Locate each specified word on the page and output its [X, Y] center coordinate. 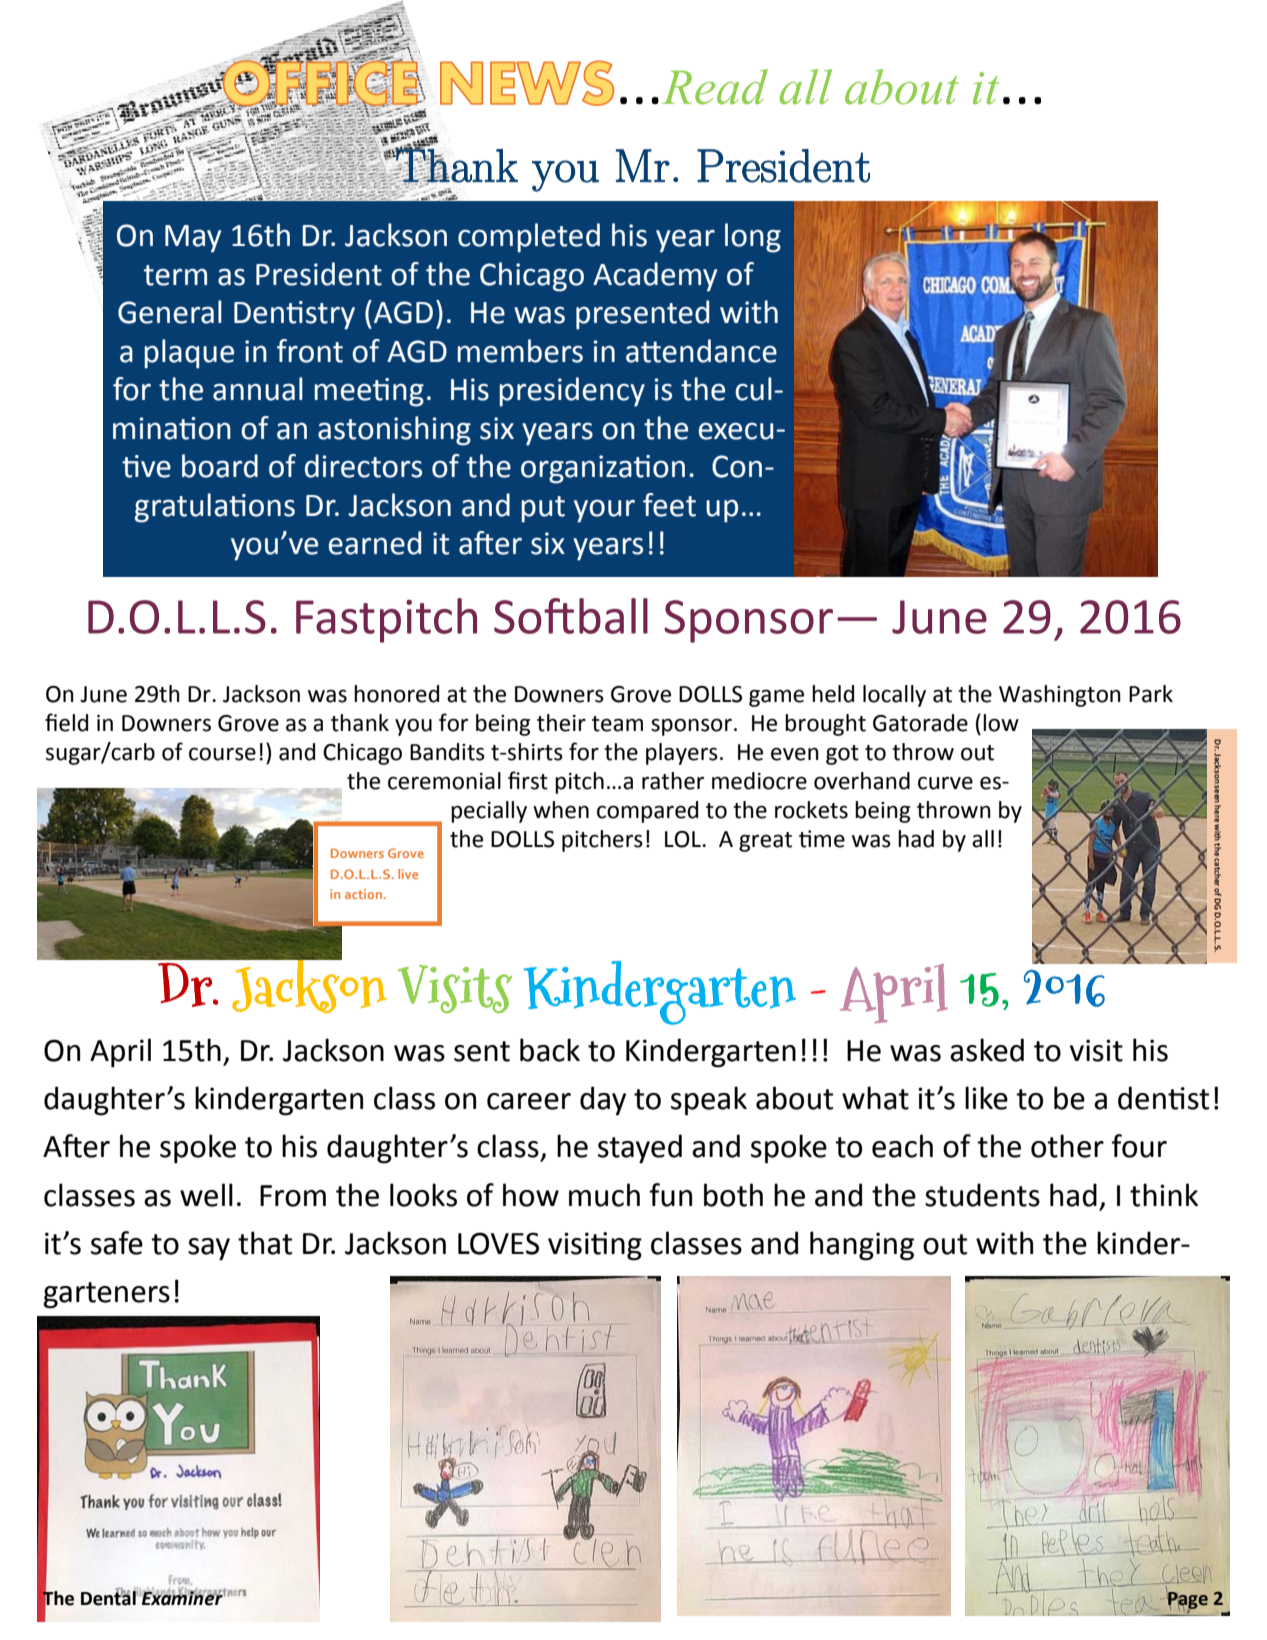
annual [258, 389]
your [604, 511]
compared [647, 812]
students [982, 1195]
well [206, 1195]
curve [945, 783]
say [209, 1249]
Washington [1060, 696]
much [604, 1195]
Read [715, 87]
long [753, 238]
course [222, 754]
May [193, 239]
